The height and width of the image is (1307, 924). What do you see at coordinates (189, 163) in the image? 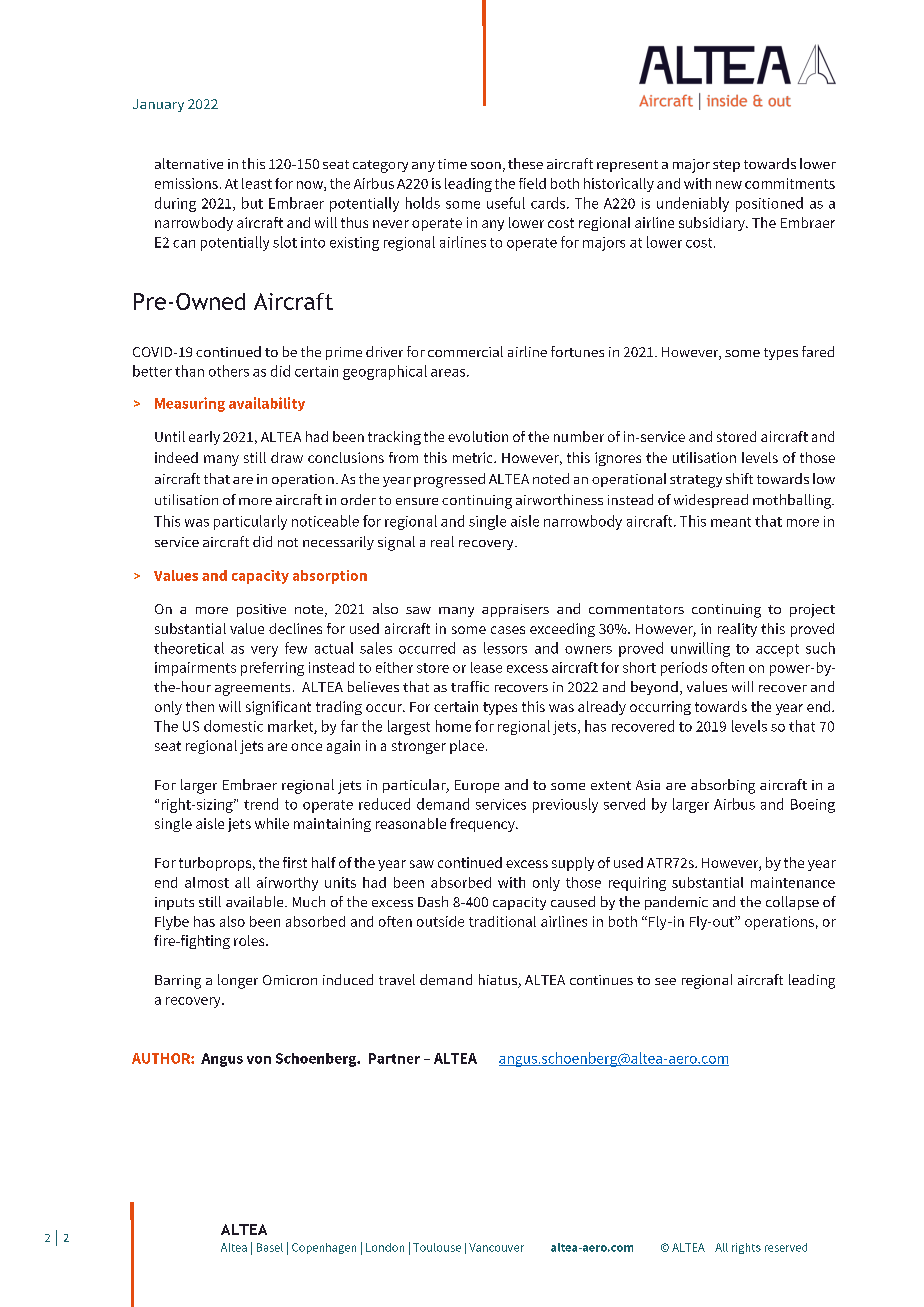
I see `alternative` at bounding box center [189, 163].
